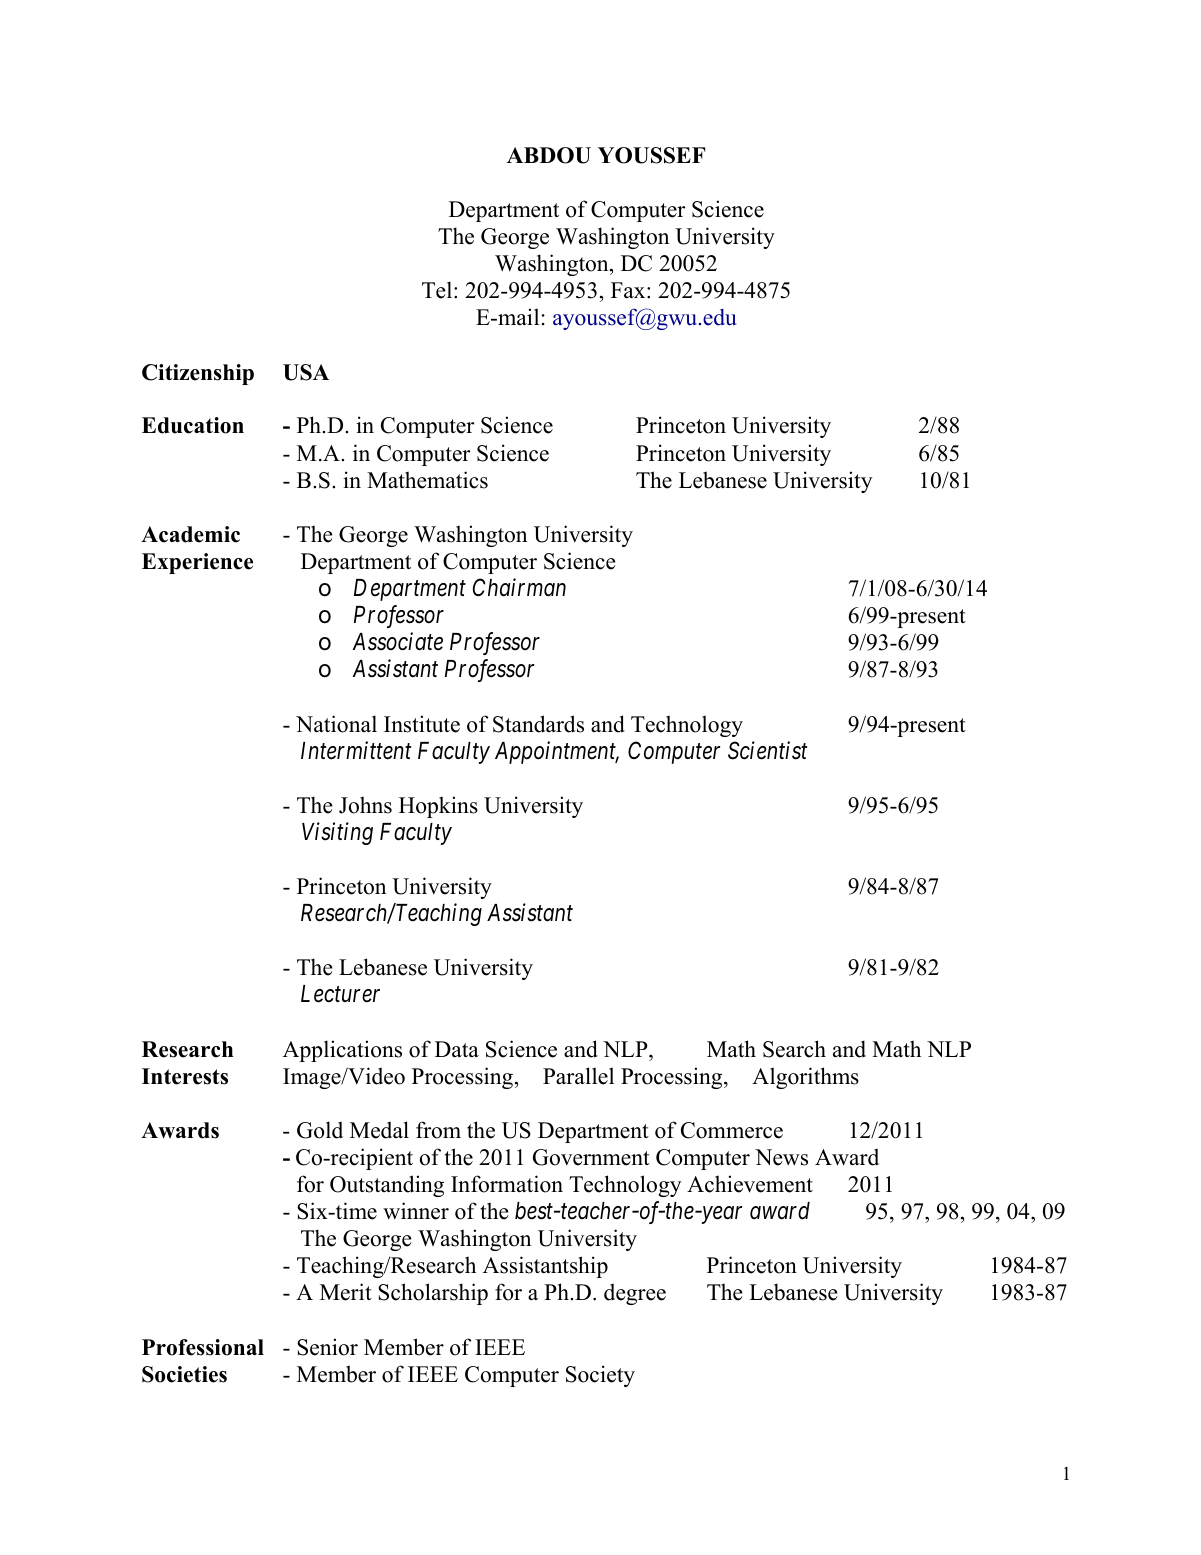 This image has width=1201, height=1555. What do you see at coordinates (433, 1294) in the image?
I see `Scholarship` at bounding box center [433, 1294].
